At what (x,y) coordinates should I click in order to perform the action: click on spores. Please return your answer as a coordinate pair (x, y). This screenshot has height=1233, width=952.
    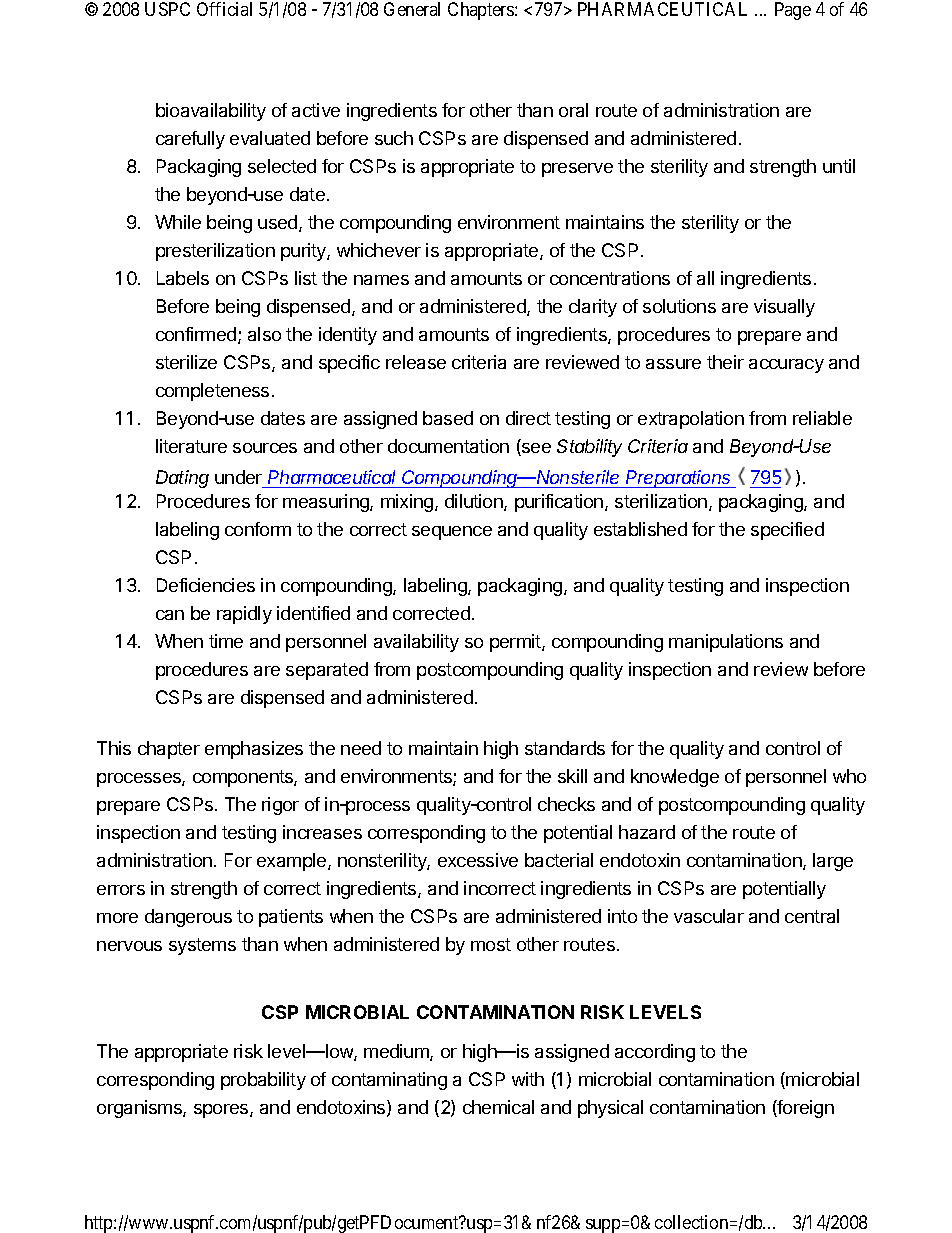
    Looking at the image, I should click on (222, 1111).
